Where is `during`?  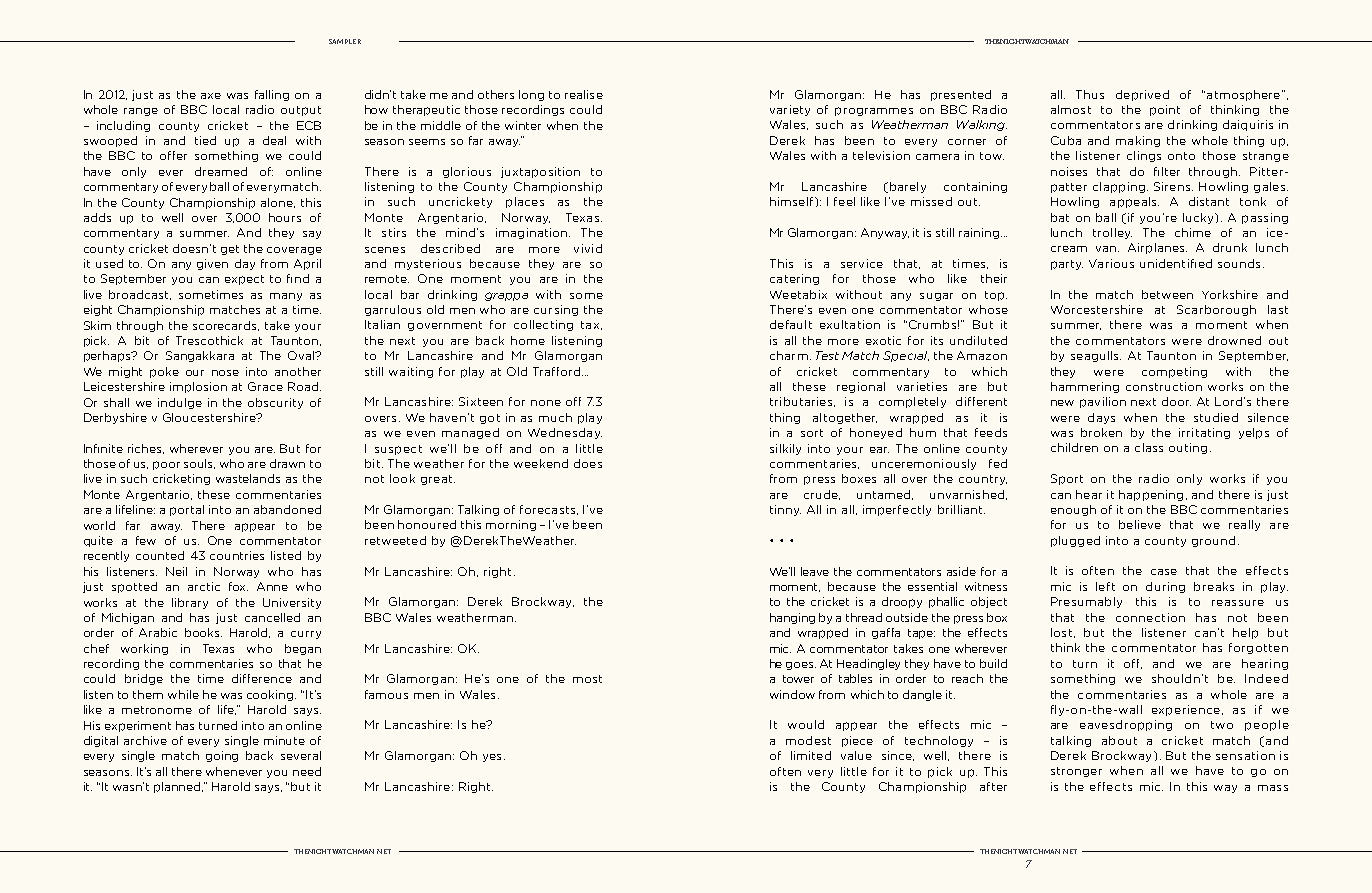 during is located at coordinates (1165, 587).
